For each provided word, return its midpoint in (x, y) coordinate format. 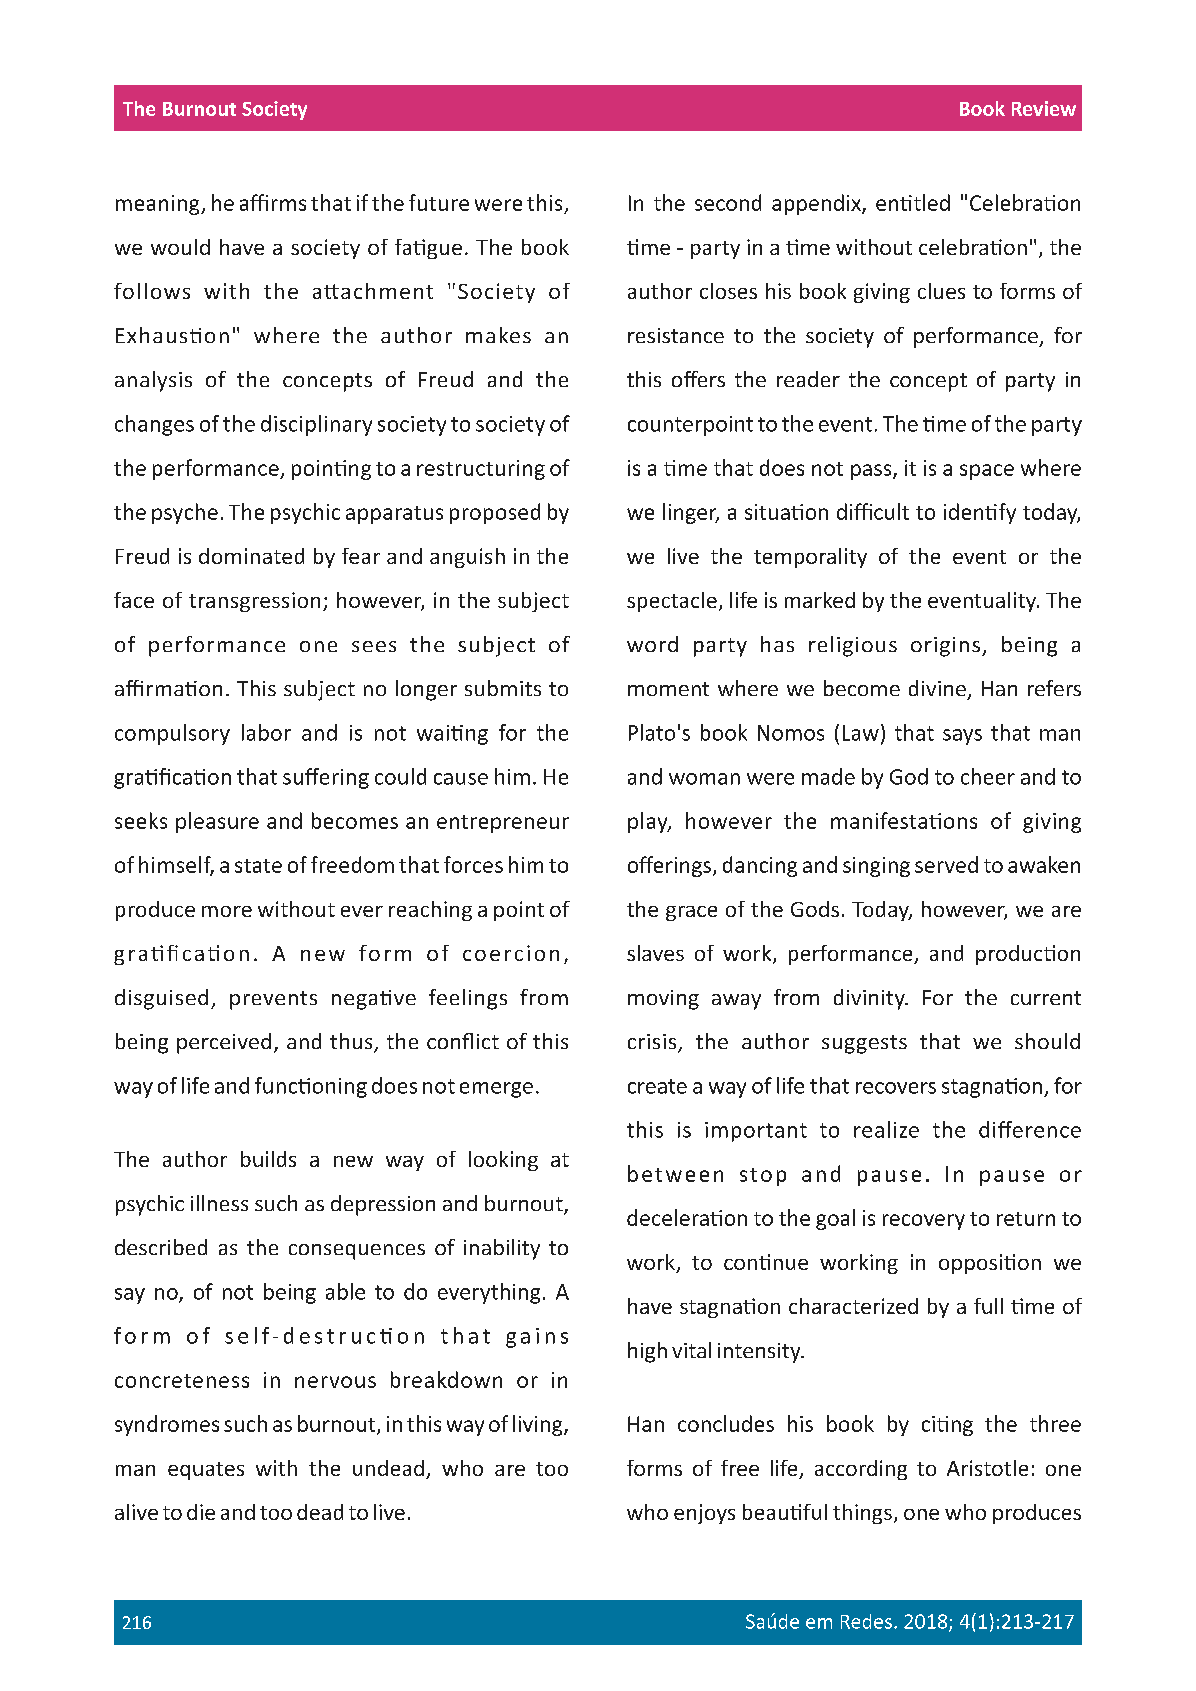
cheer (988, 776)
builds (268, 1159)
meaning (159, 205)
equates (206, 1471)
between (675, 1173)
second (728, 202)
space (987, 472)
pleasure (217, 822)
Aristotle (987, 1468)
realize (886, 1129)
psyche (185, 513)
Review (1044, 108)
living (539, 1425)
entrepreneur (503, 824)
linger (691, 513)
